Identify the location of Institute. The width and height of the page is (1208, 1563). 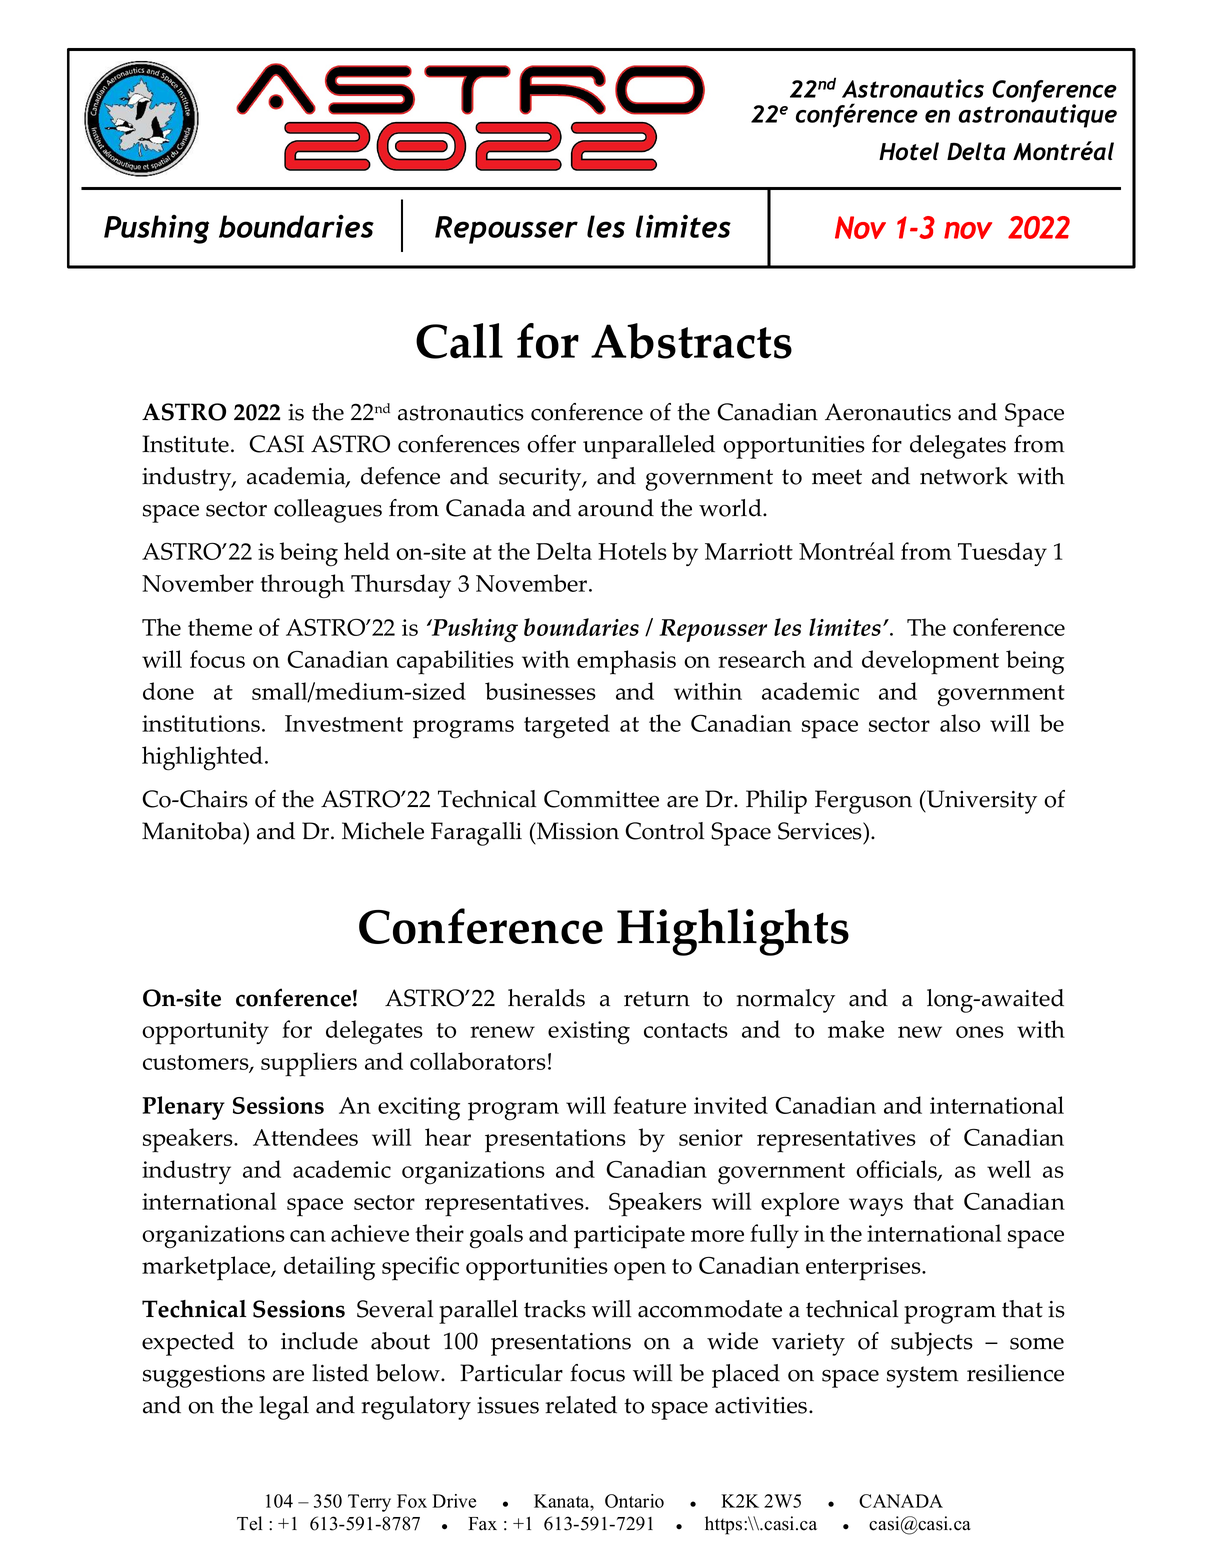
(185, 444).
